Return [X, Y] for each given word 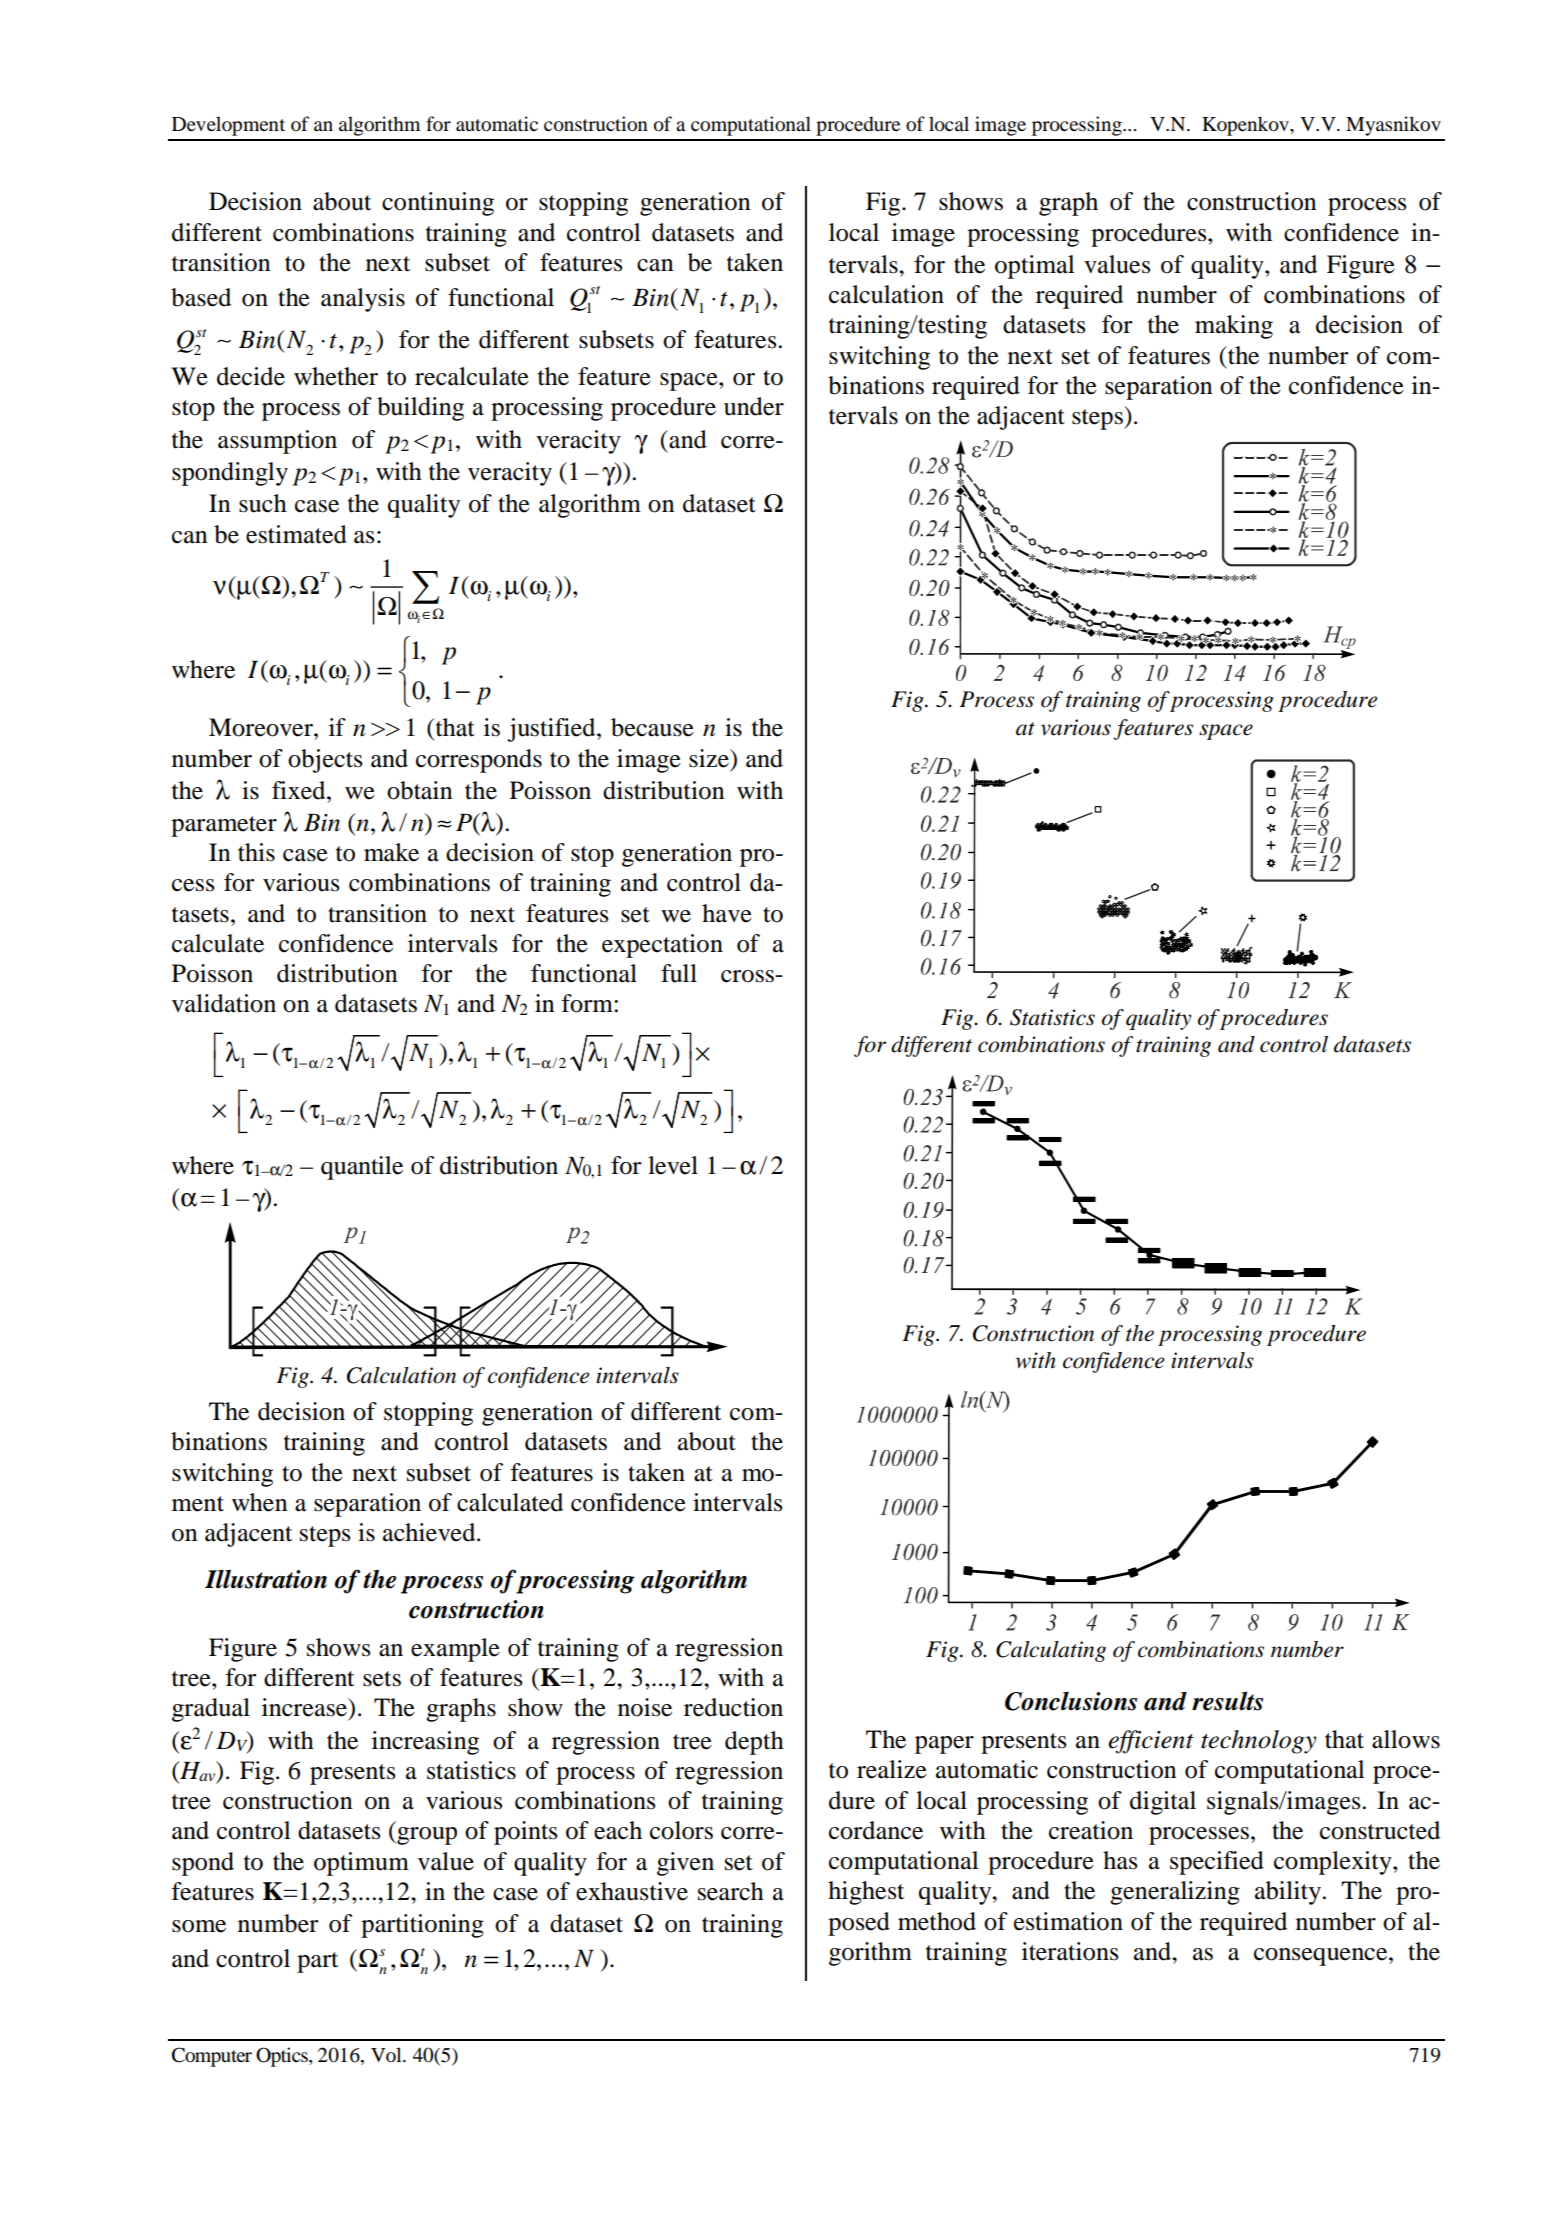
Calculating [1051, 1651]
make [391, 852]
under [754, 406]
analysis [363, 300]
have [727, 913]
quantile [362, 1168]
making [1234, 327]
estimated [296, 534]
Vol [387, 2055]
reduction [733, 1707]
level [673, 1165]
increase [306, 1708]
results [1227, 1701]
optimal [1035, 267]
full [679, 973]
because [652, 727]
